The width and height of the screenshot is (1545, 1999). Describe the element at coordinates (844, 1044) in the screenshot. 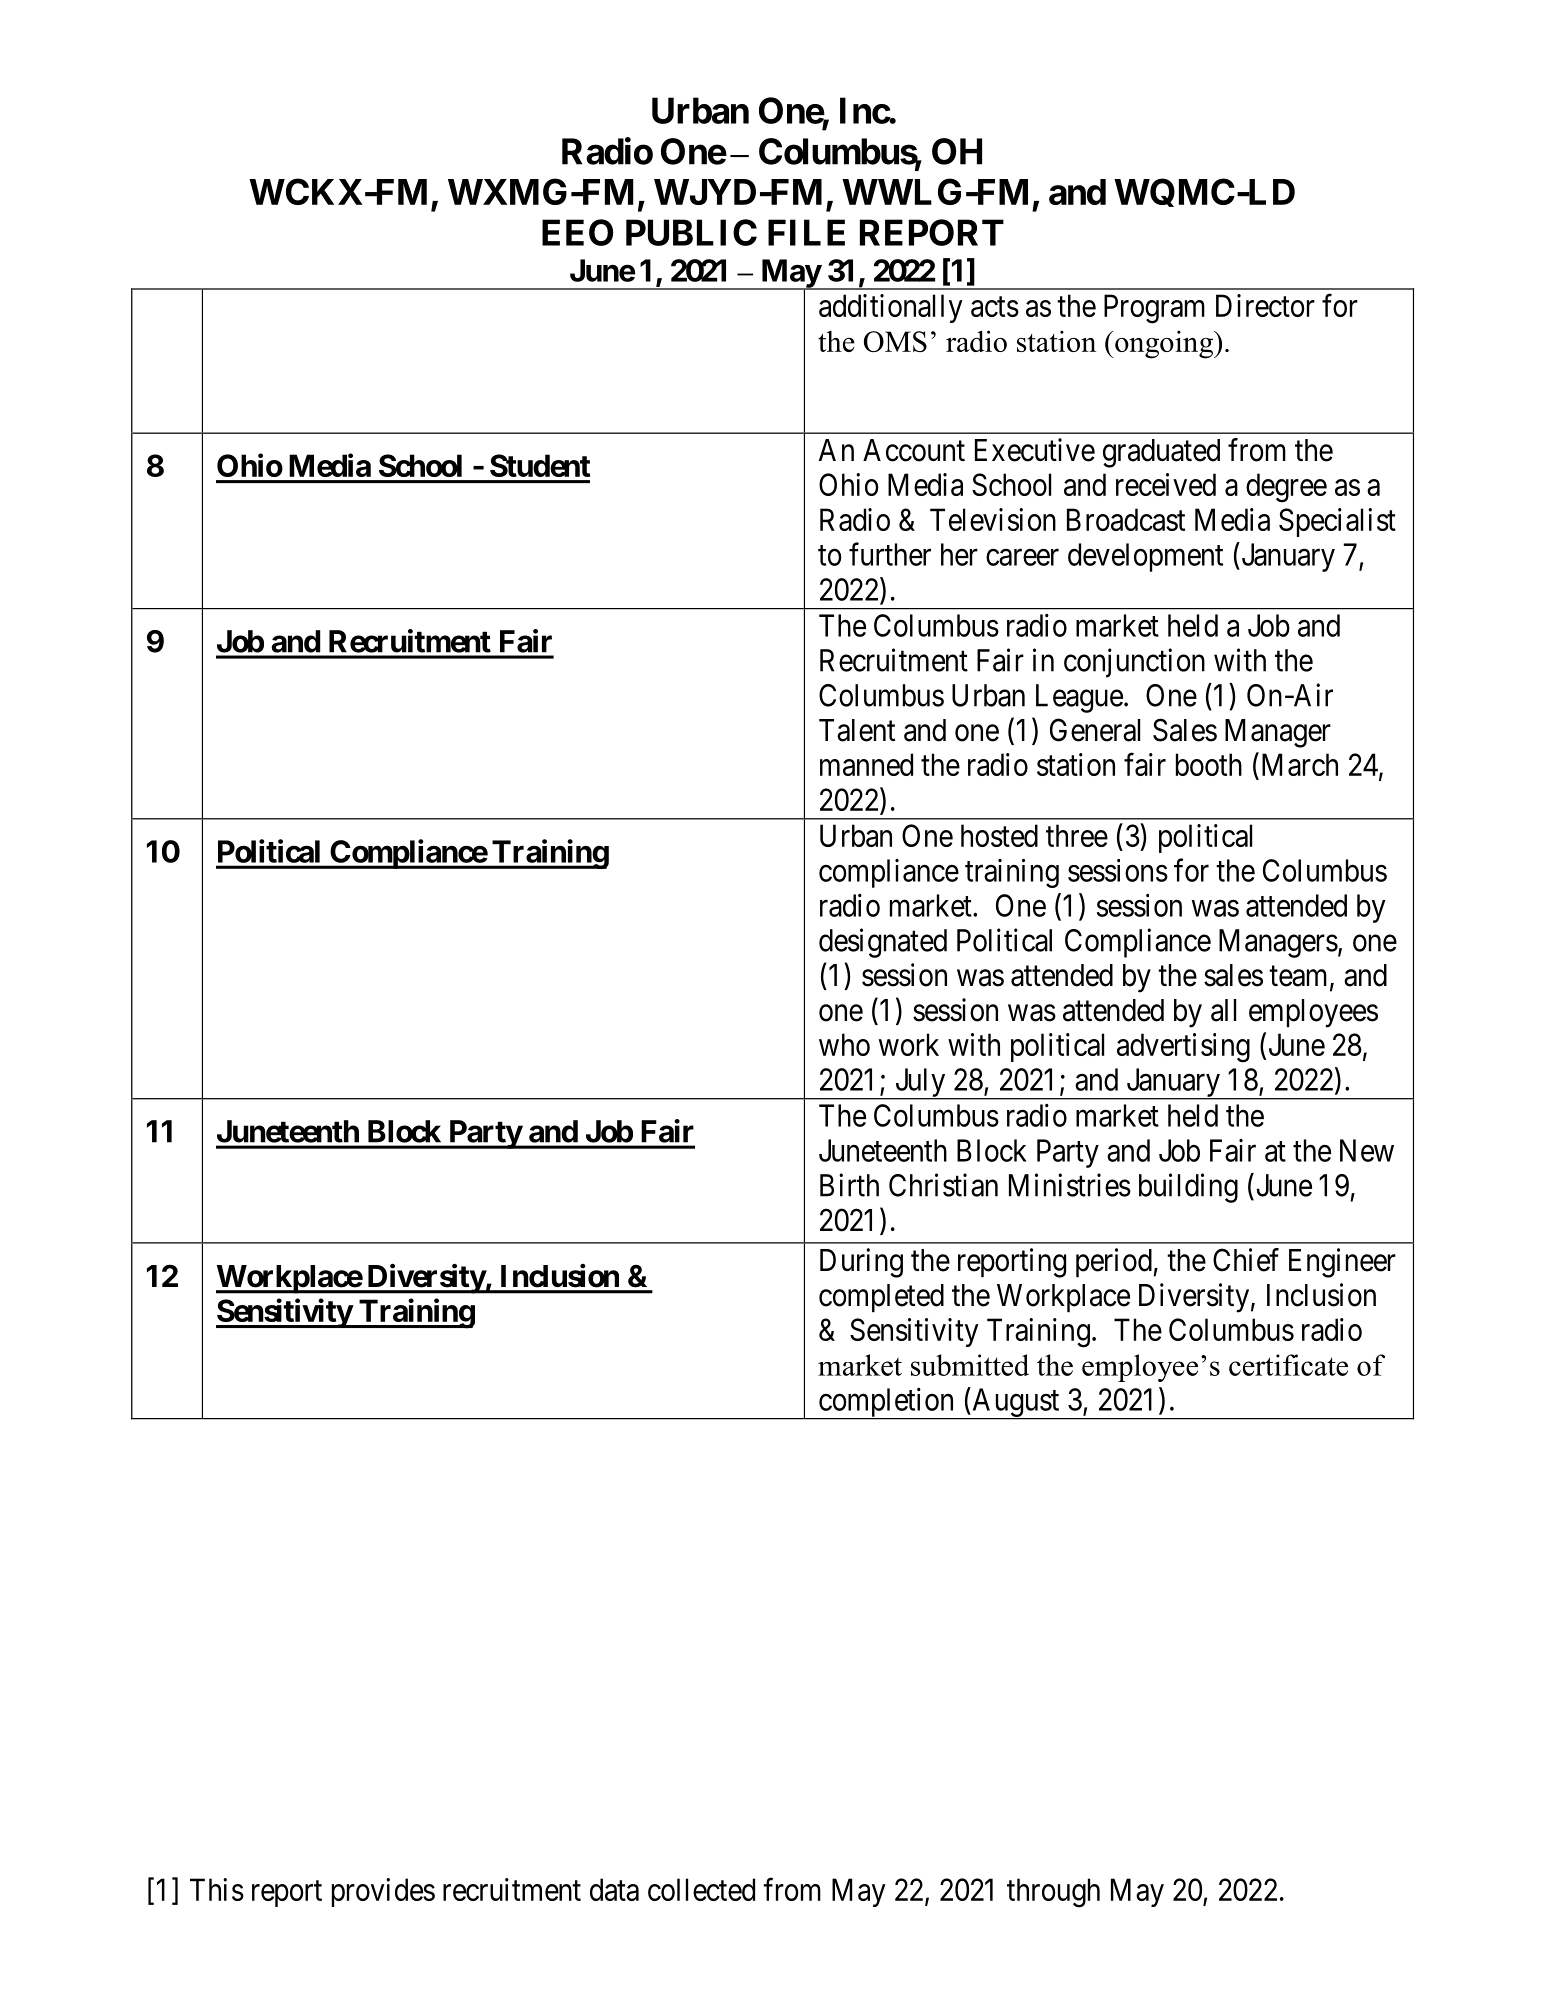

I see `who` at that location.
